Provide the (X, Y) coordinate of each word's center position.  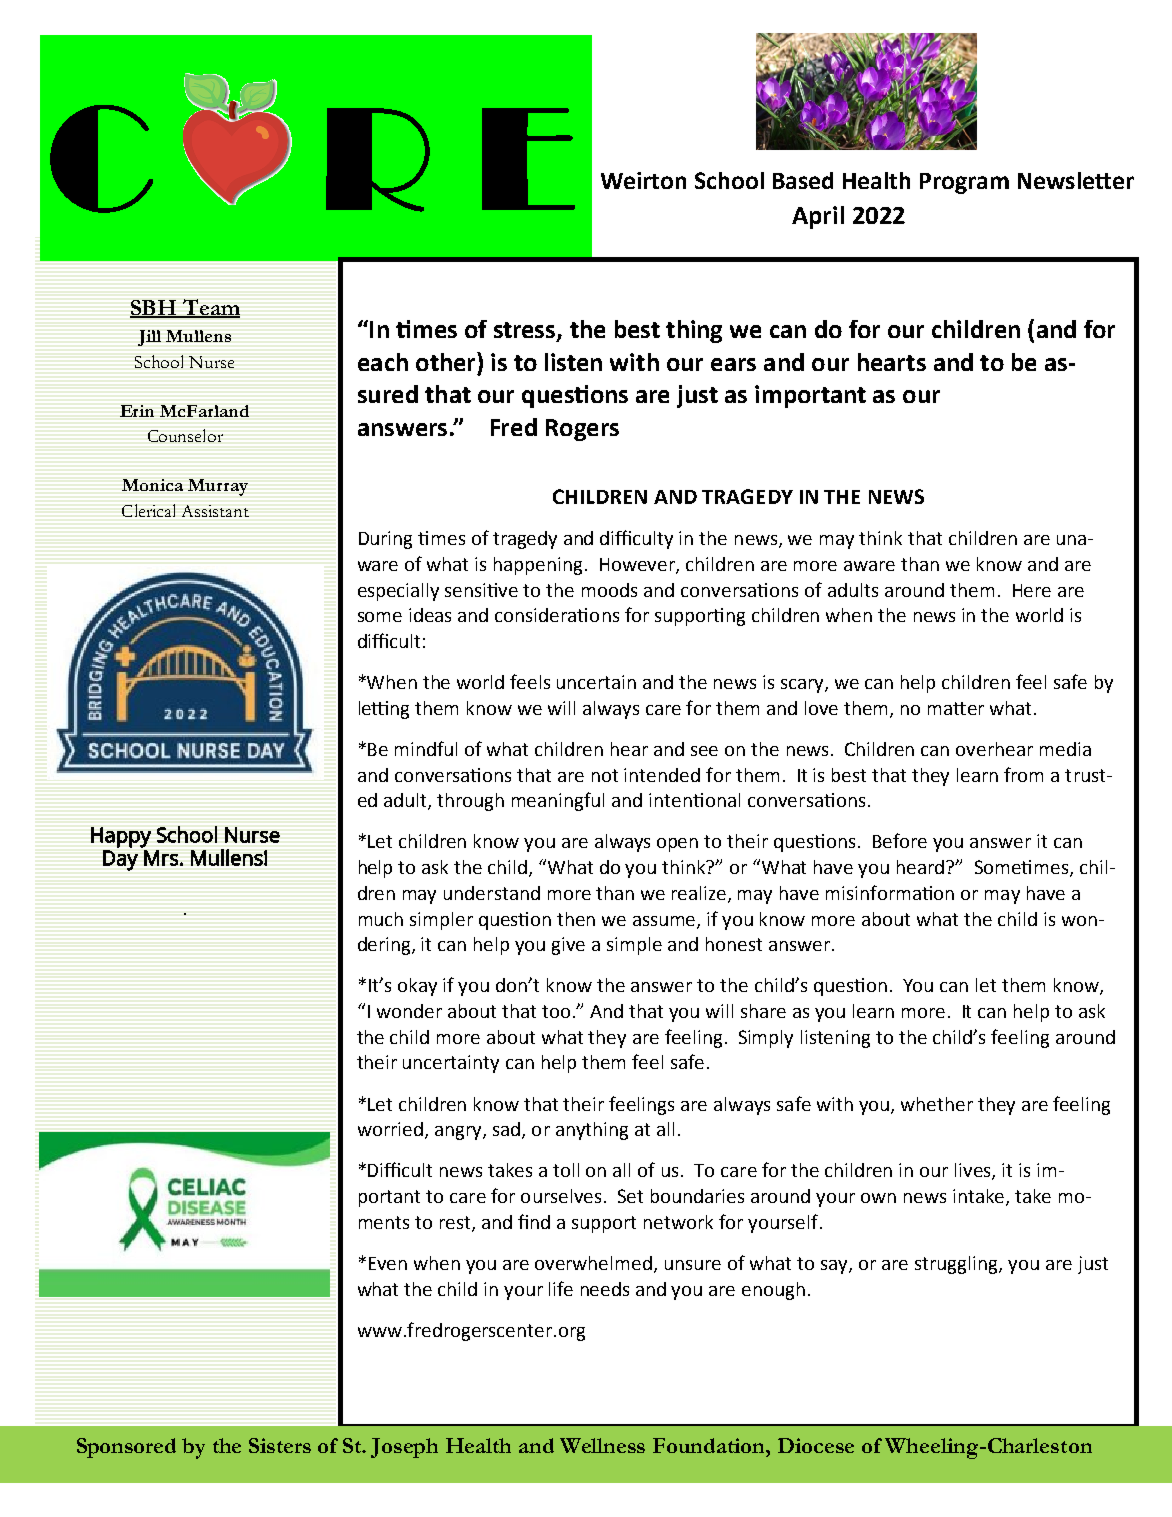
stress (526, 331)
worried (390, 1129)
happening (538, 566)
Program (964, 183)
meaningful (558, 801)
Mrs (161, 858)
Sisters (280, 1445)
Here (1032, 590)
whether (937, 1104)
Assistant (215, 511)
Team (210, 308)
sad (506, 1129)
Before (900, 840)
